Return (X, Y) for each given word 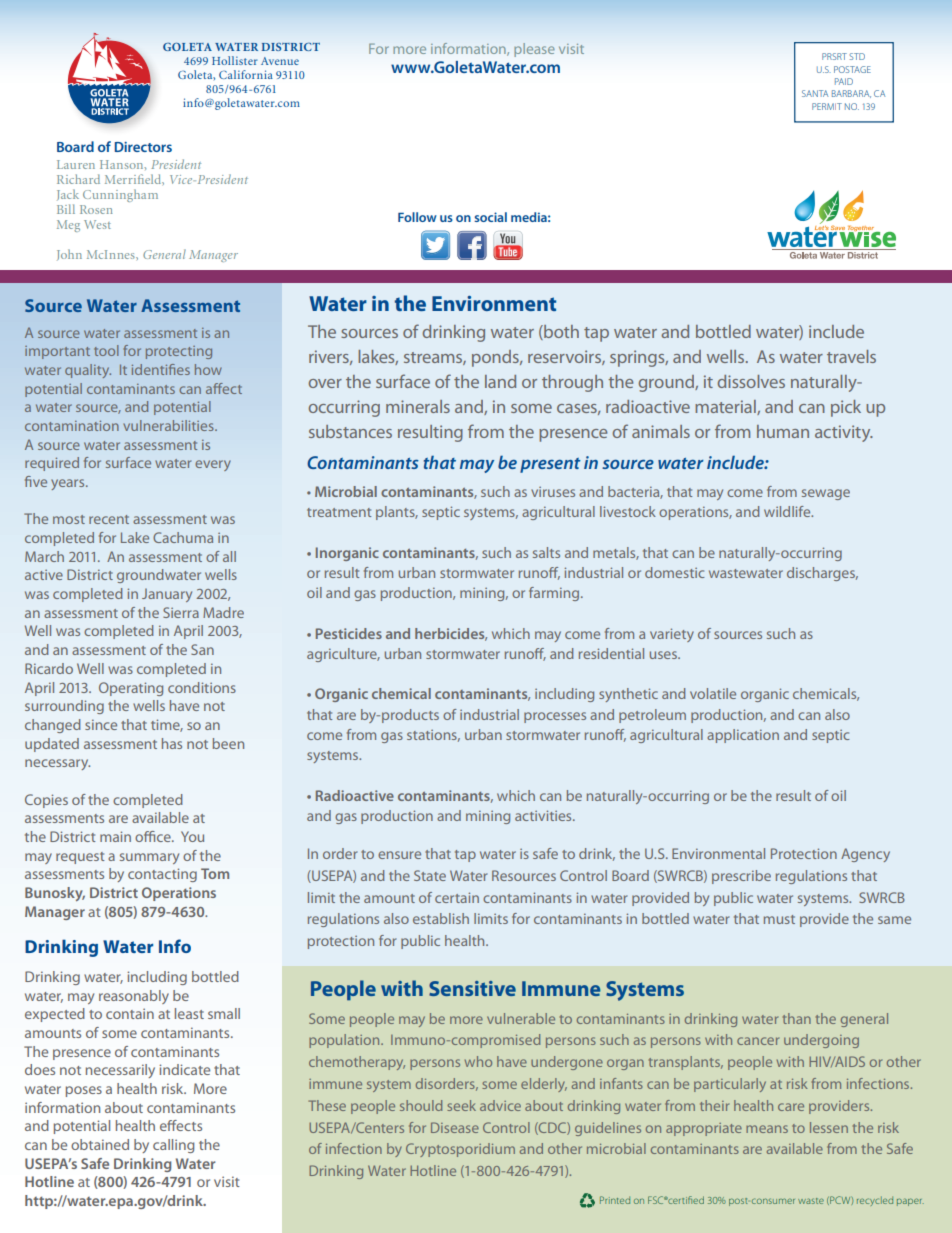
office (154, 836)
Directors (143, 147)
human (783, 431)
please (534, 50)
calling (173, 1146)
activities (544, 815)
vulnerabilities (169, 425)
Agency (865, 855)
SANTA (815, 93)
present (550, 465)
